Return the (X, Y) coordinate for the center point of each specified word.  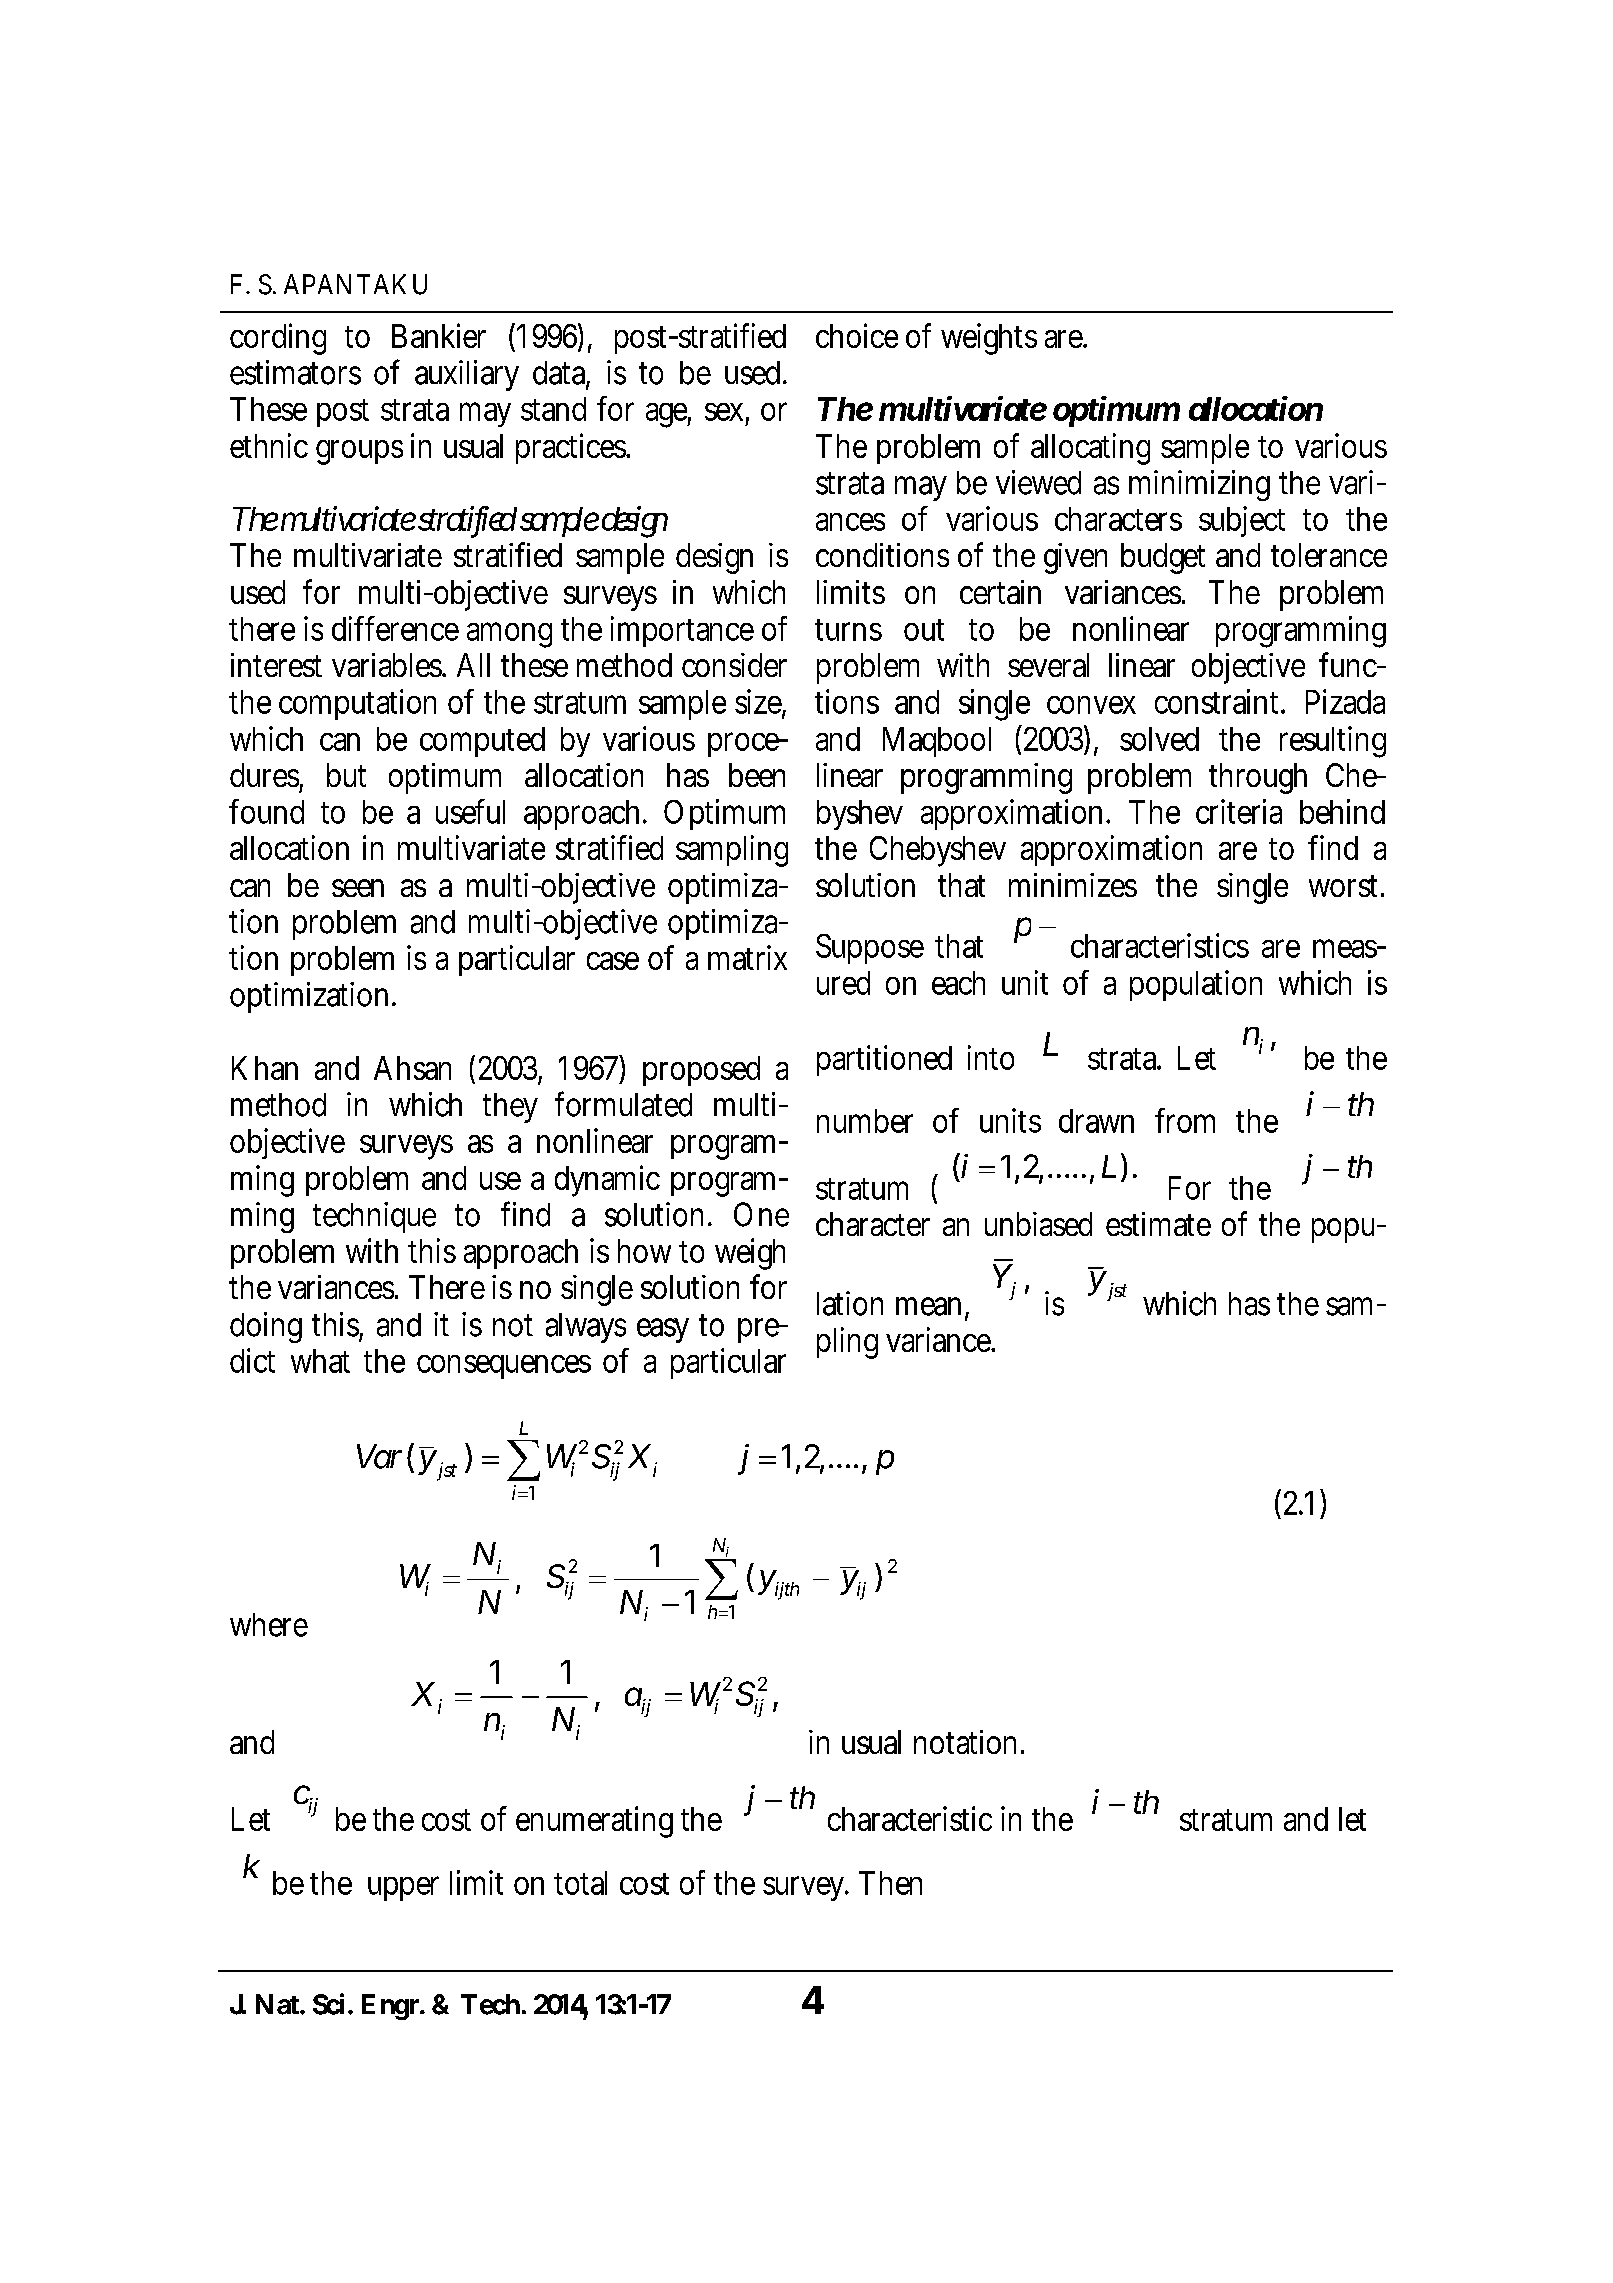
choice (857, 335)
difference (395, 628)
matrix (747, 957)
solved (1159, 739)
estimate (1158, 1224)
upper (403, 1888)
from (1185, 1120)
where (269, 1625)
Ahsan (412, 1068)
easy (663, 1330)
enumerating (594, 1822)
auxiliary (467, 375)
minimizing (1199, 485)
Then (890, 1883)
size (760, 702)
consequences (504, 1367)
